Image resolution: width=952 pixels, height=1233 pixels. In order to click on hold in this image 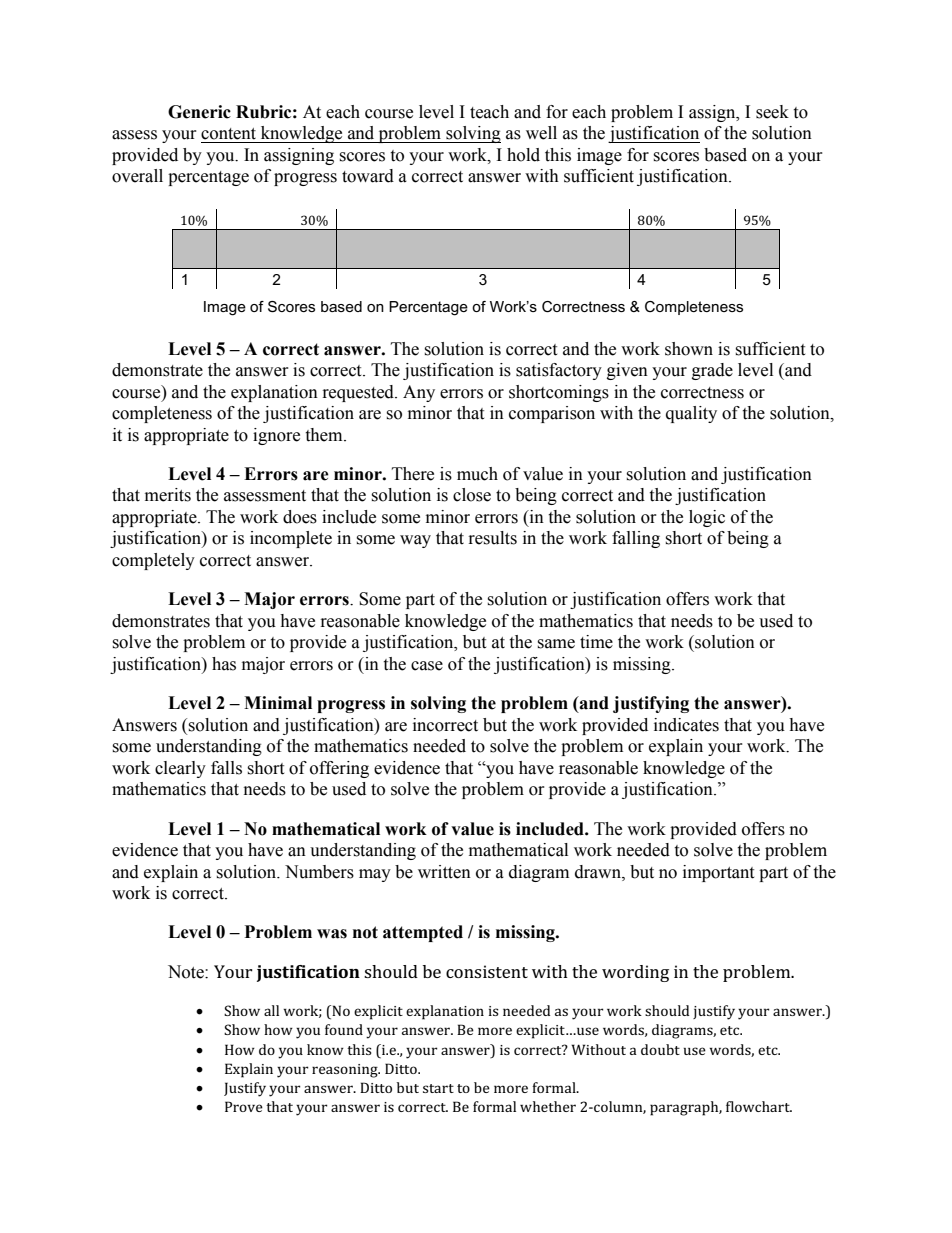, I will do `click(523, 155)`.
